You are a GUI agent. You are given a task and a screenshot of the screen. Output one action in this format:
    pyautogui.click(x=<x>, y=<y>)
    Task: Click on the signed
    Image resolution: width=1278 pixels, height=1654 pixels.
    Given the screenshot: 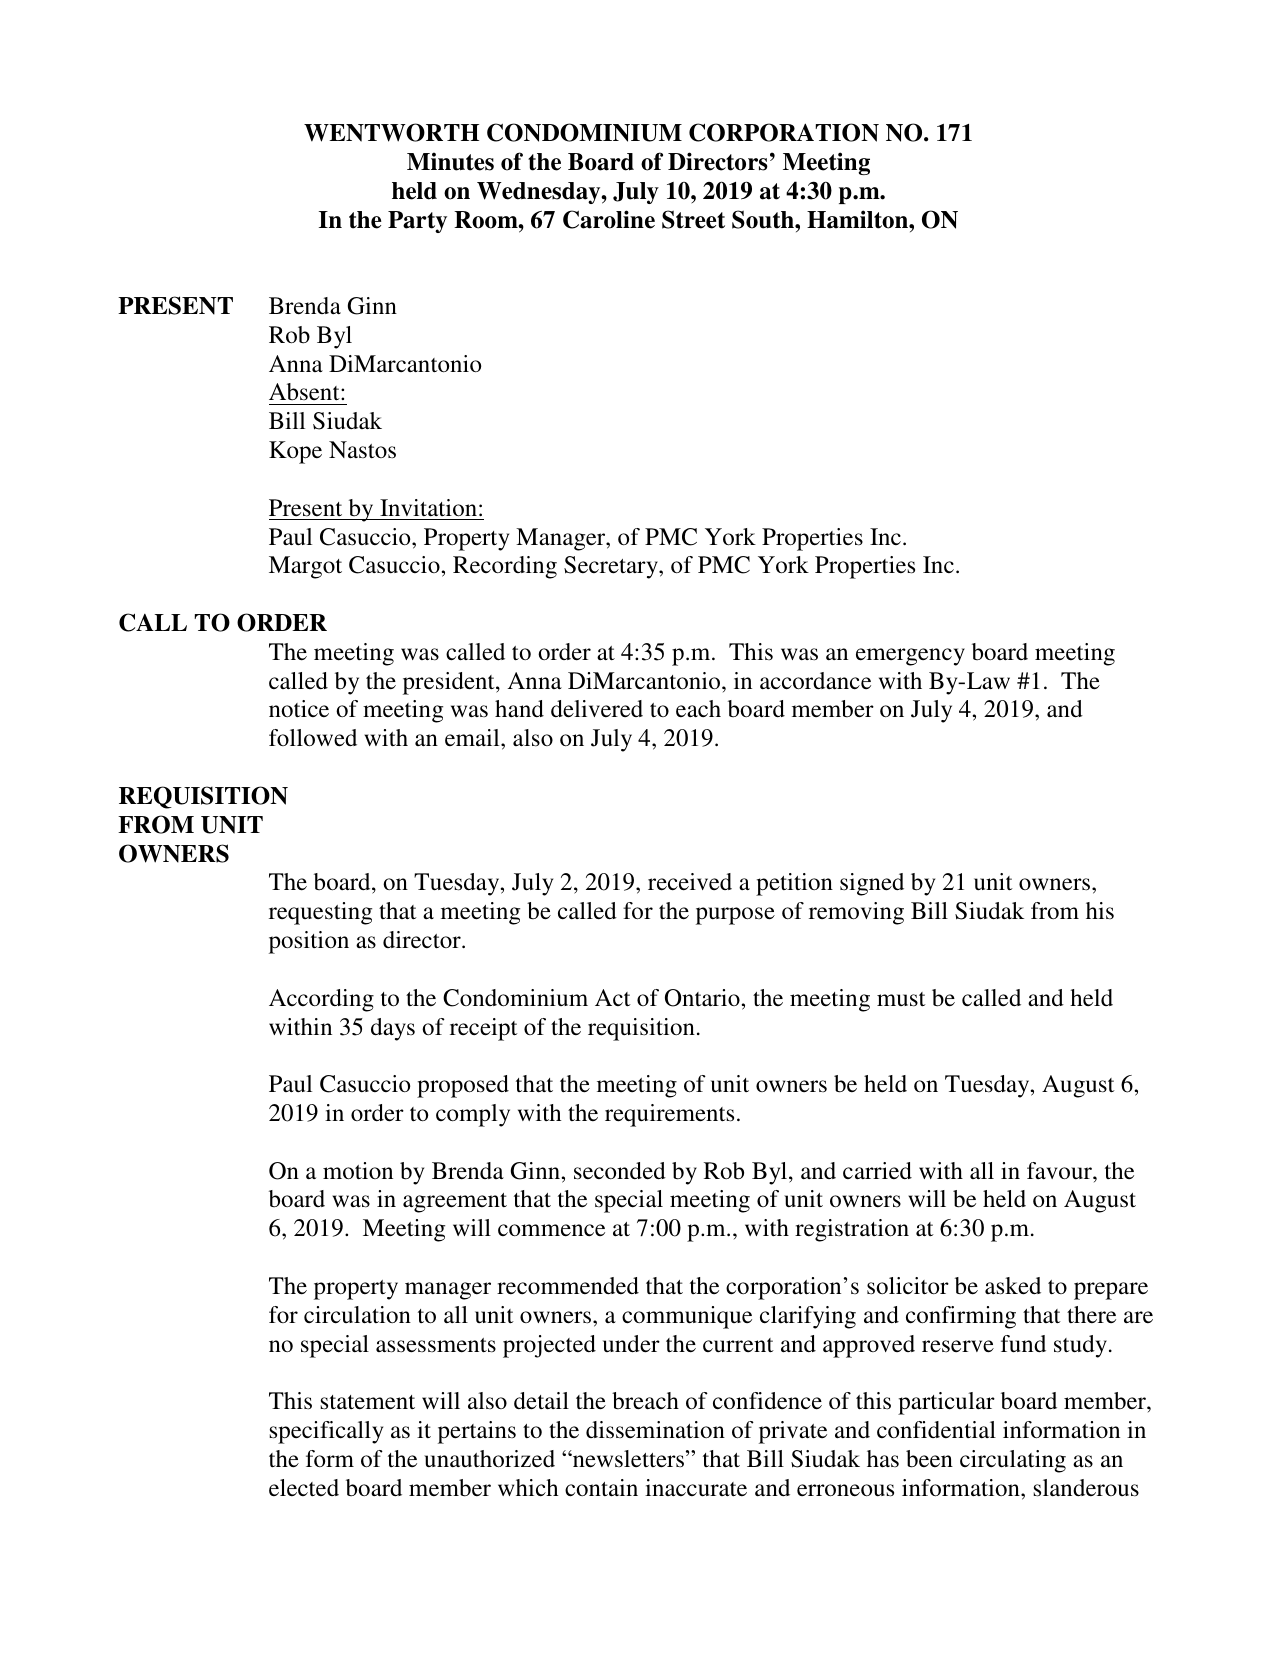 What is the action you would take?
    pyautogui.click(x=872, y=884)
